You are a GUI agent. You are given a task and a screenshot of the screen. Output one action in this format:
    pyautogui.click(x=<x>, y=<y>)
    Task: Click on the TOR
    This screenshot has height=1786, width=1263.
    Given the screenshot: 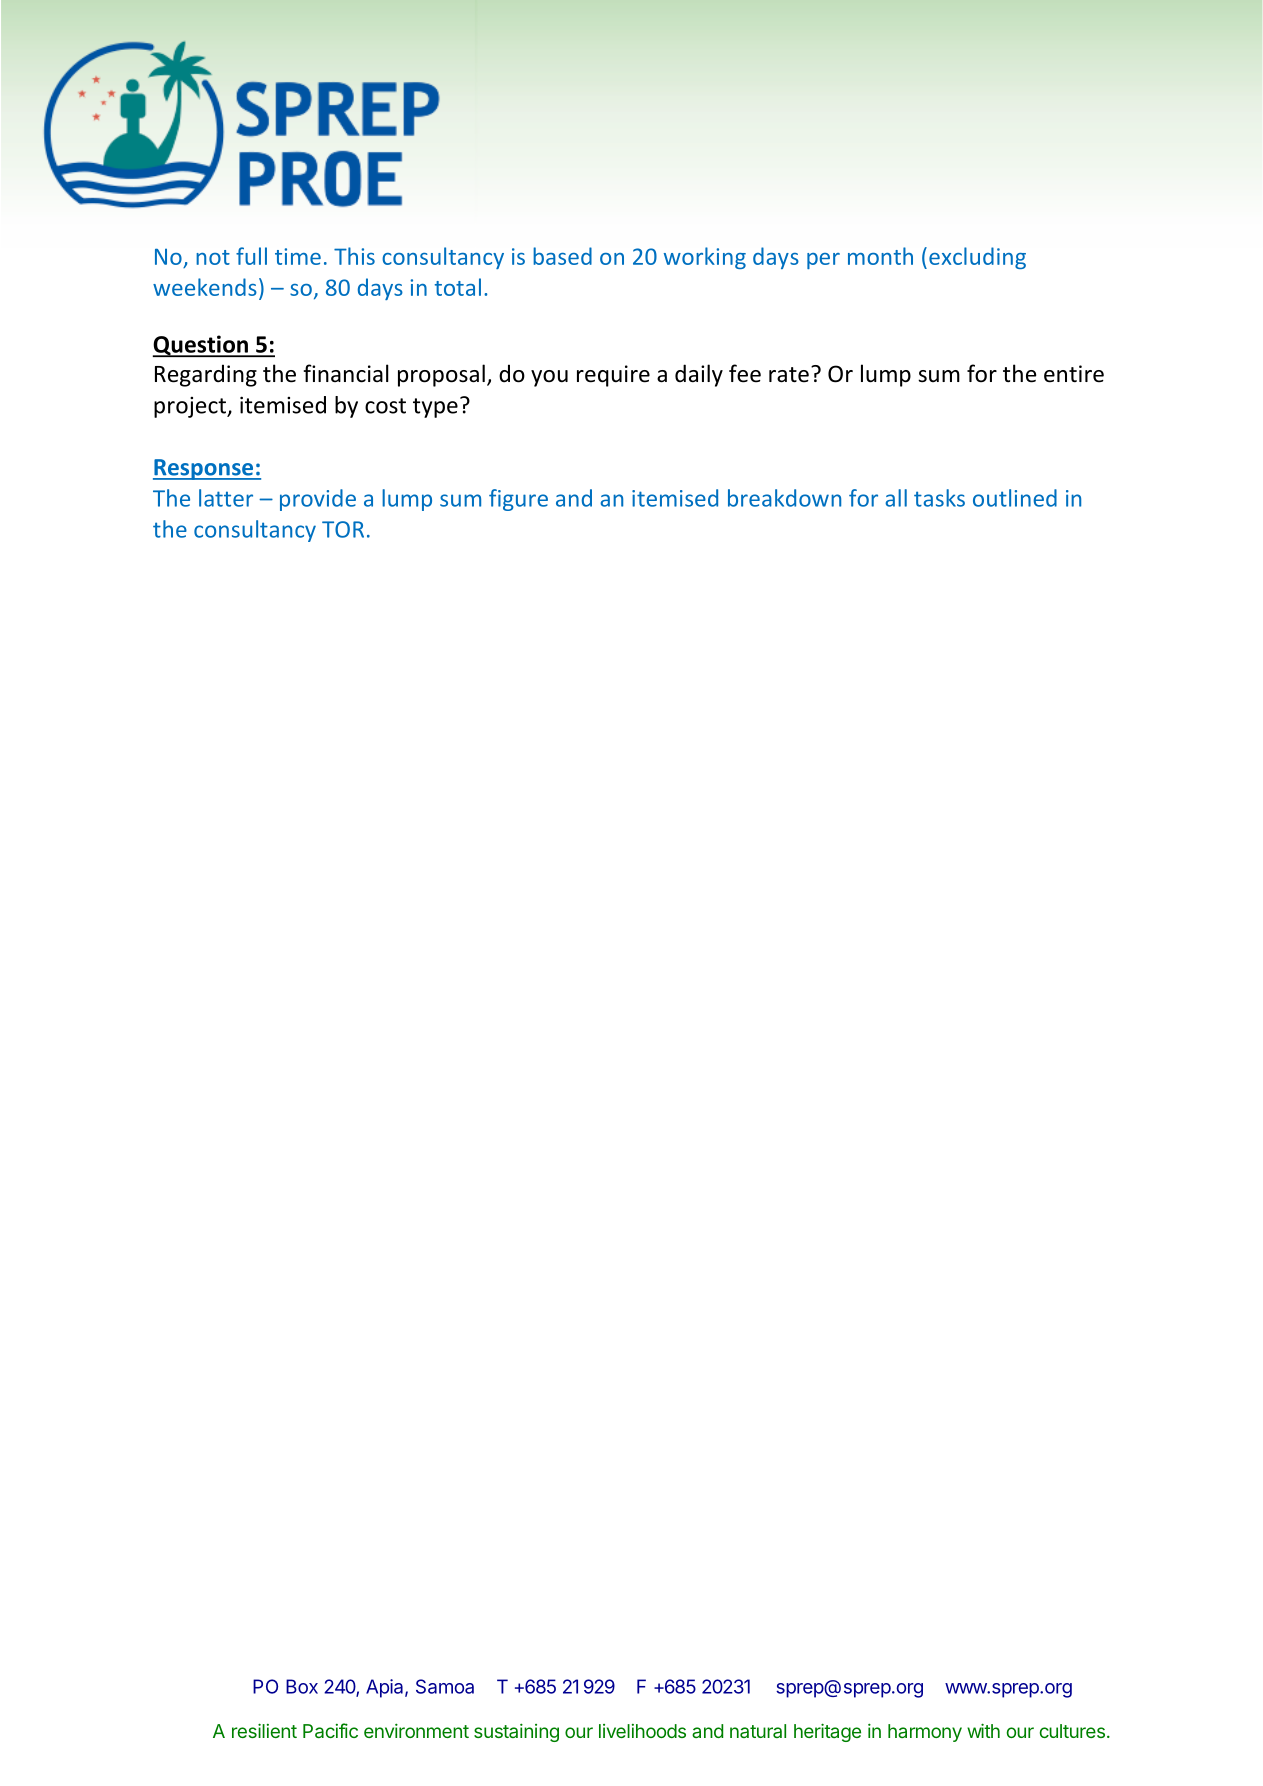 What is the action you would take?
    pyautogui.click(x=343, y=529)
